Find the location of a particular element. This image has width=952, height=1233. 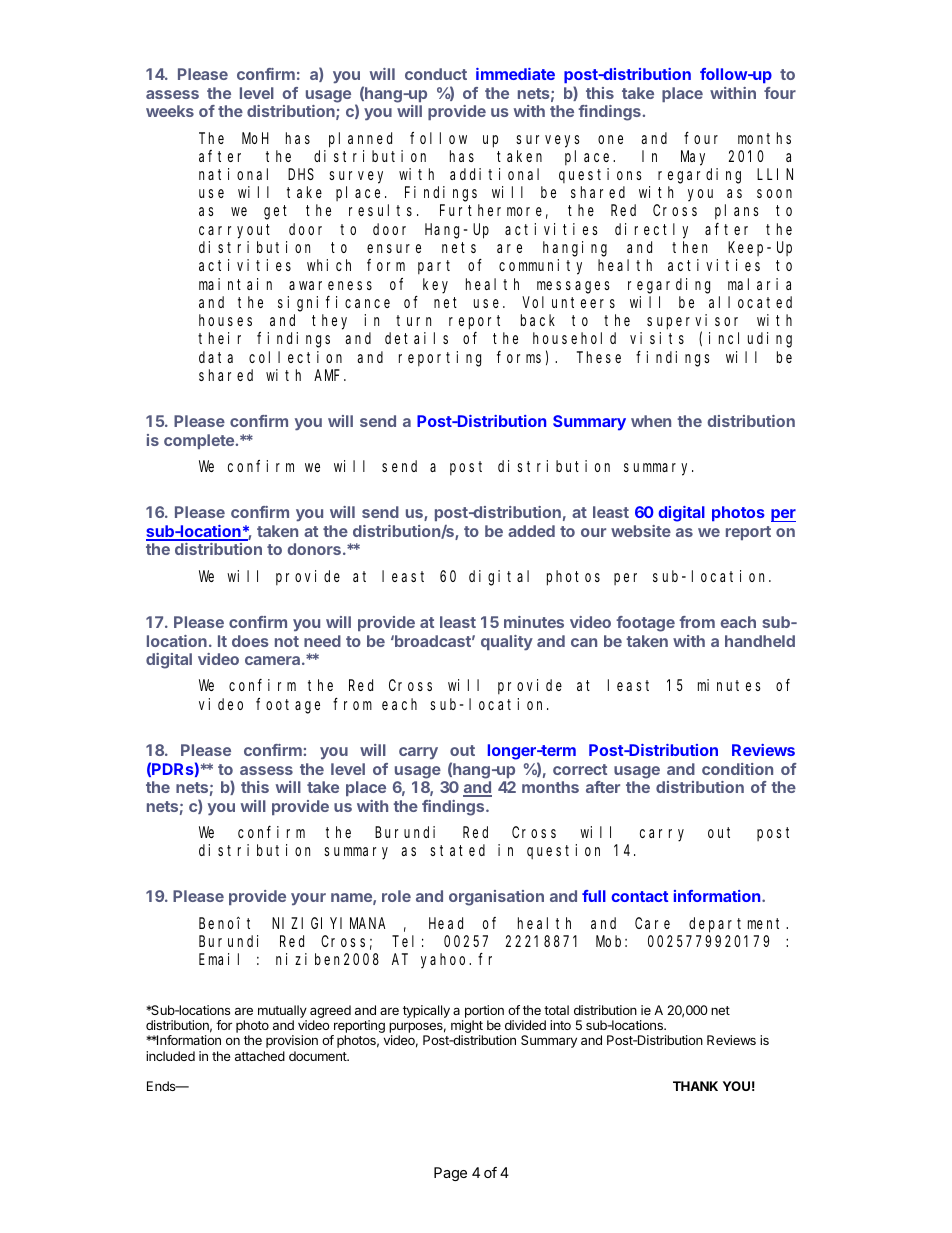

immediate is located at coordinates (515, 74).
